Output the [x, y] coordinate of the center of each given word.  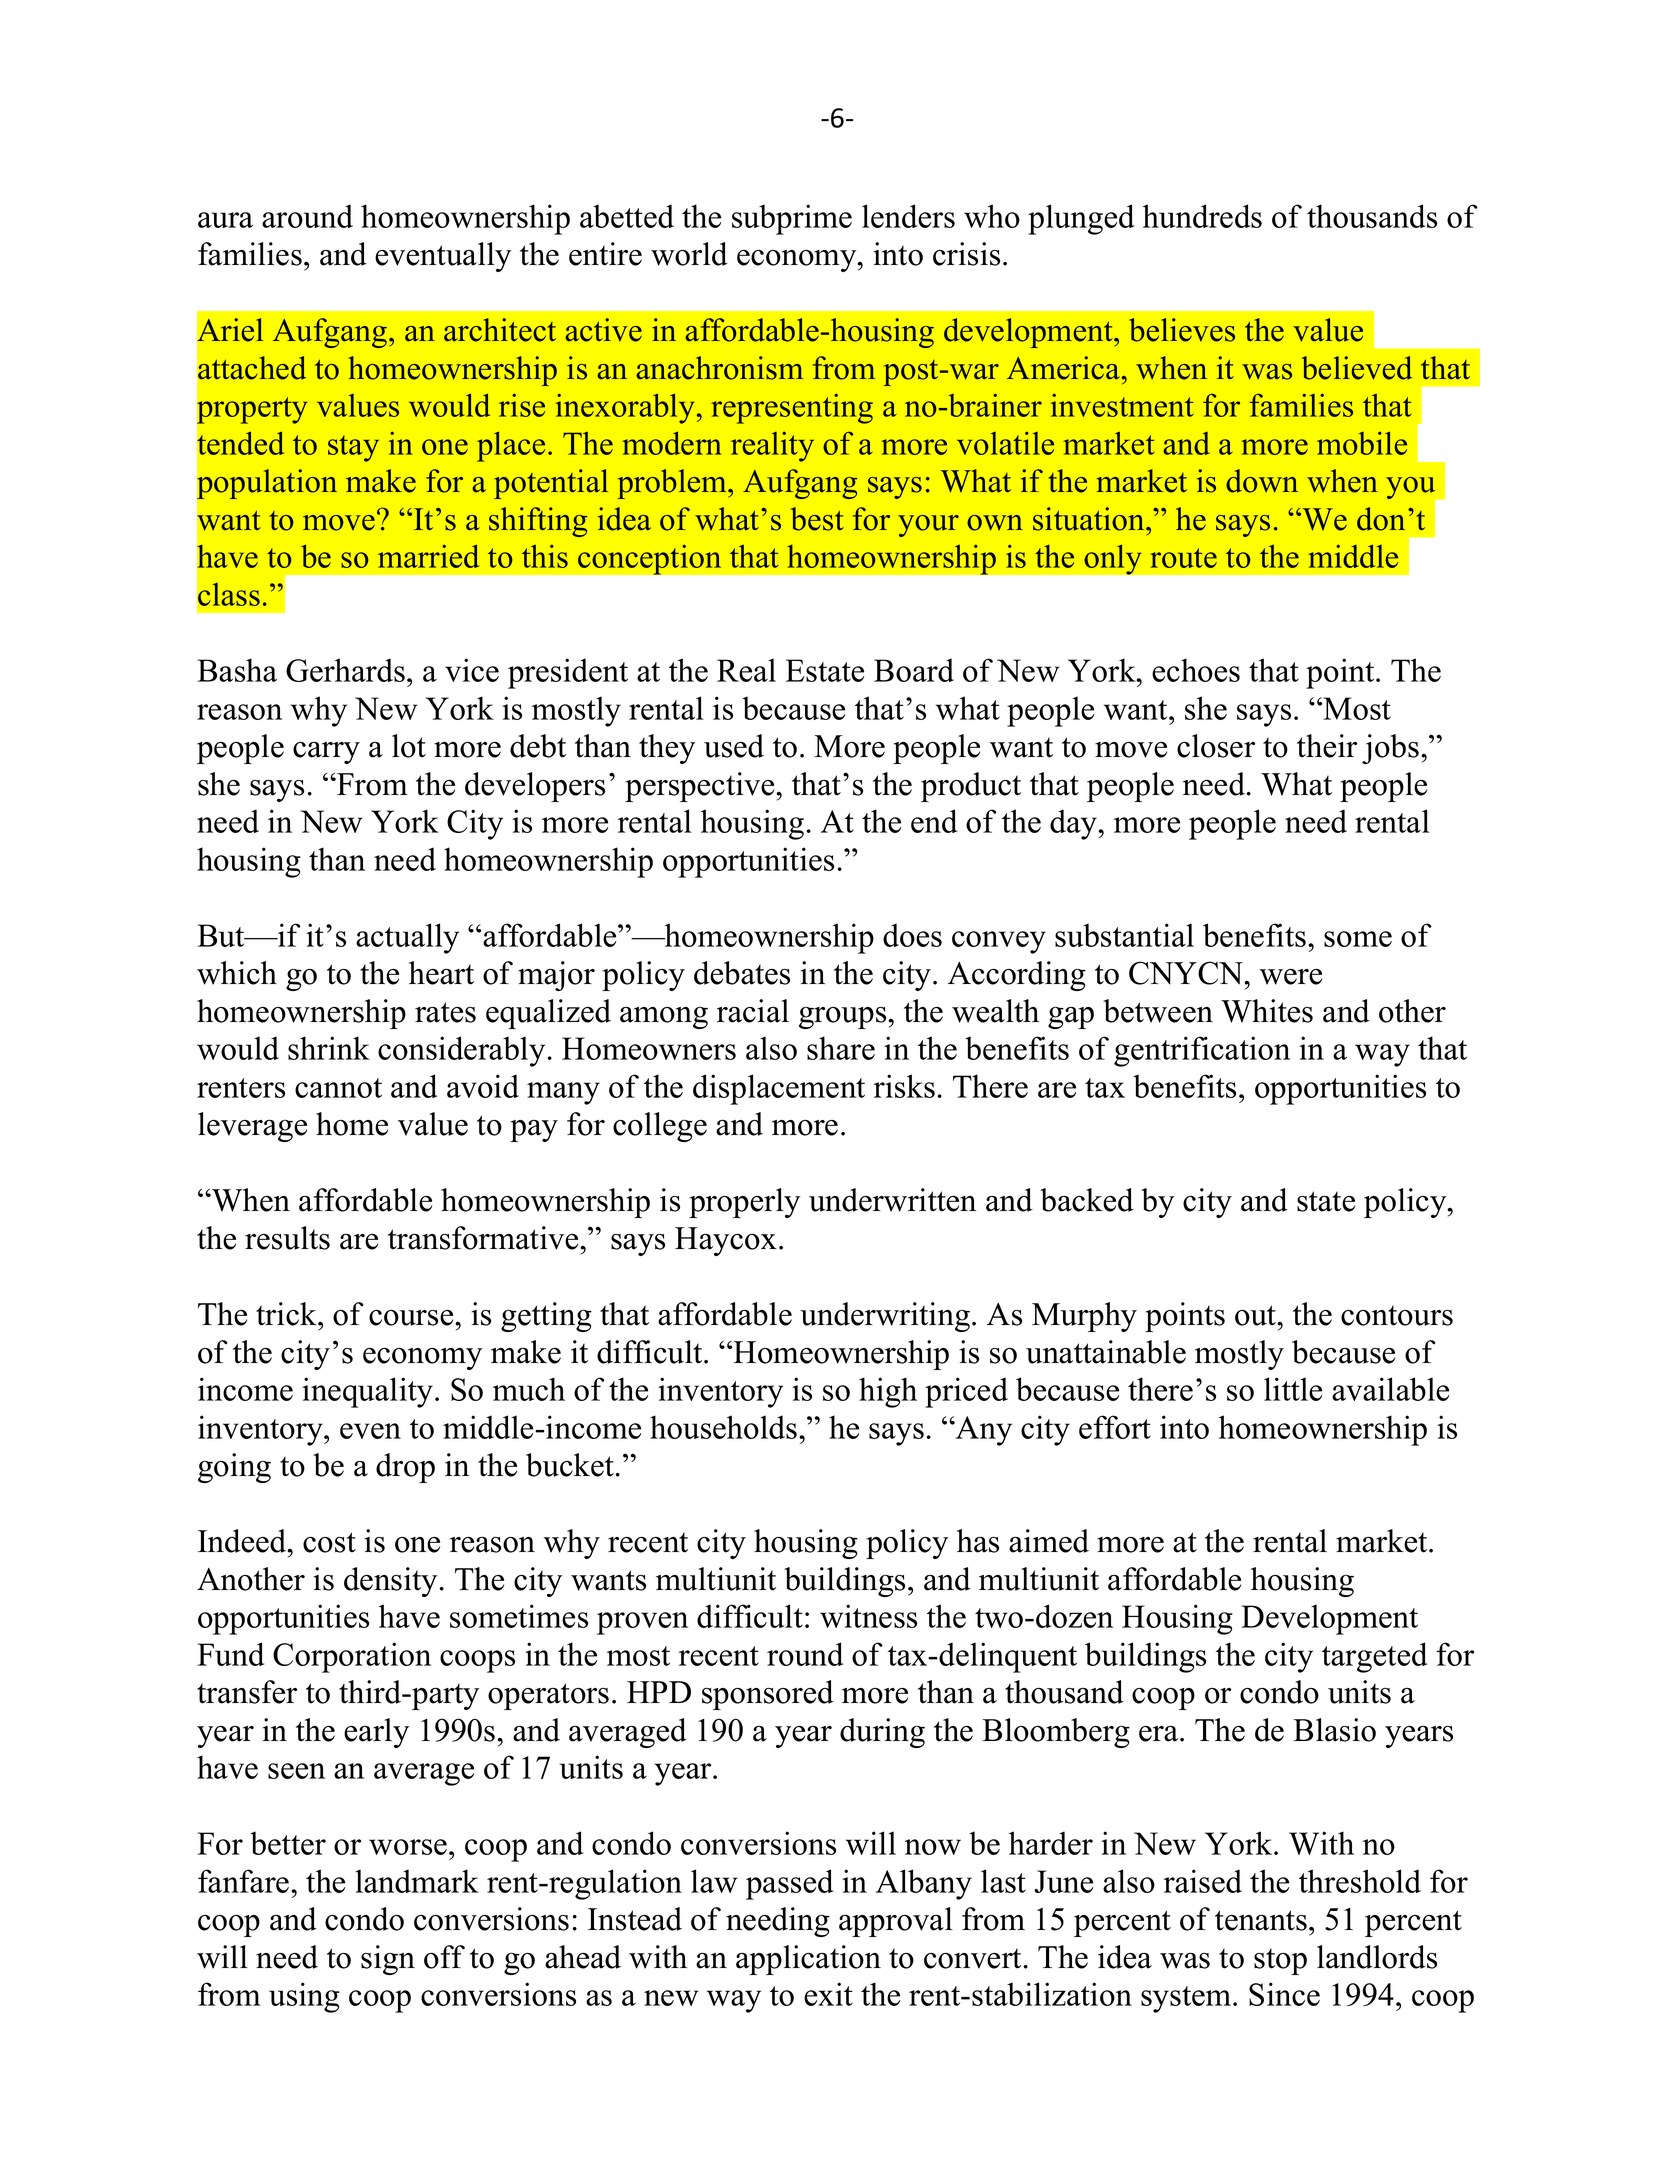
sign [388, 1960]
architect [500, 330]
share [841, 1048]
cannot [338, 1088]
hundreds [1202, 216]
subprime [792, 219]
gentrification [1202, 1051]
